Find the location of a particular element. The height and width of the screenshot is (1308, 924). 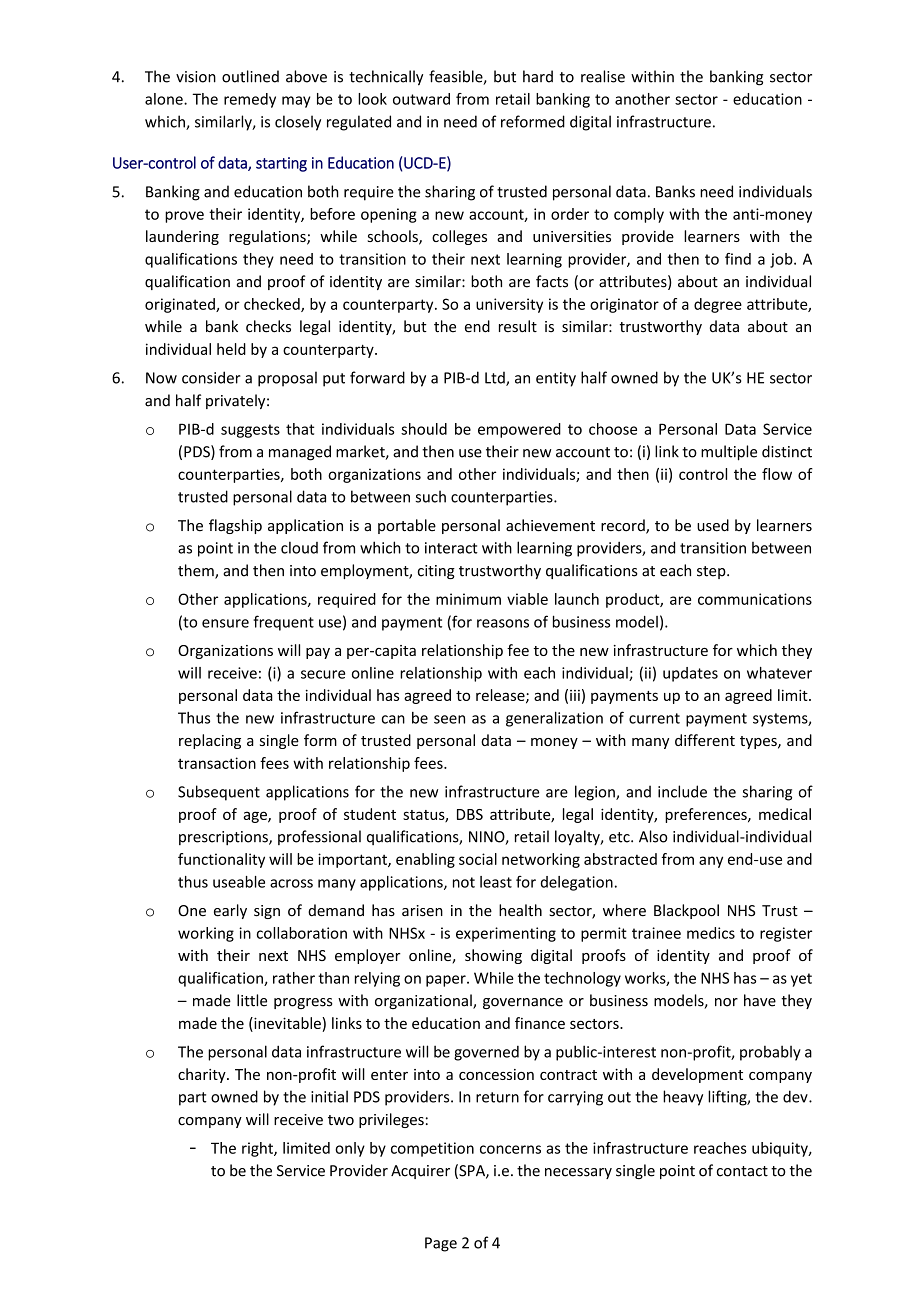

Page is located at coordinates (441, 1244).
